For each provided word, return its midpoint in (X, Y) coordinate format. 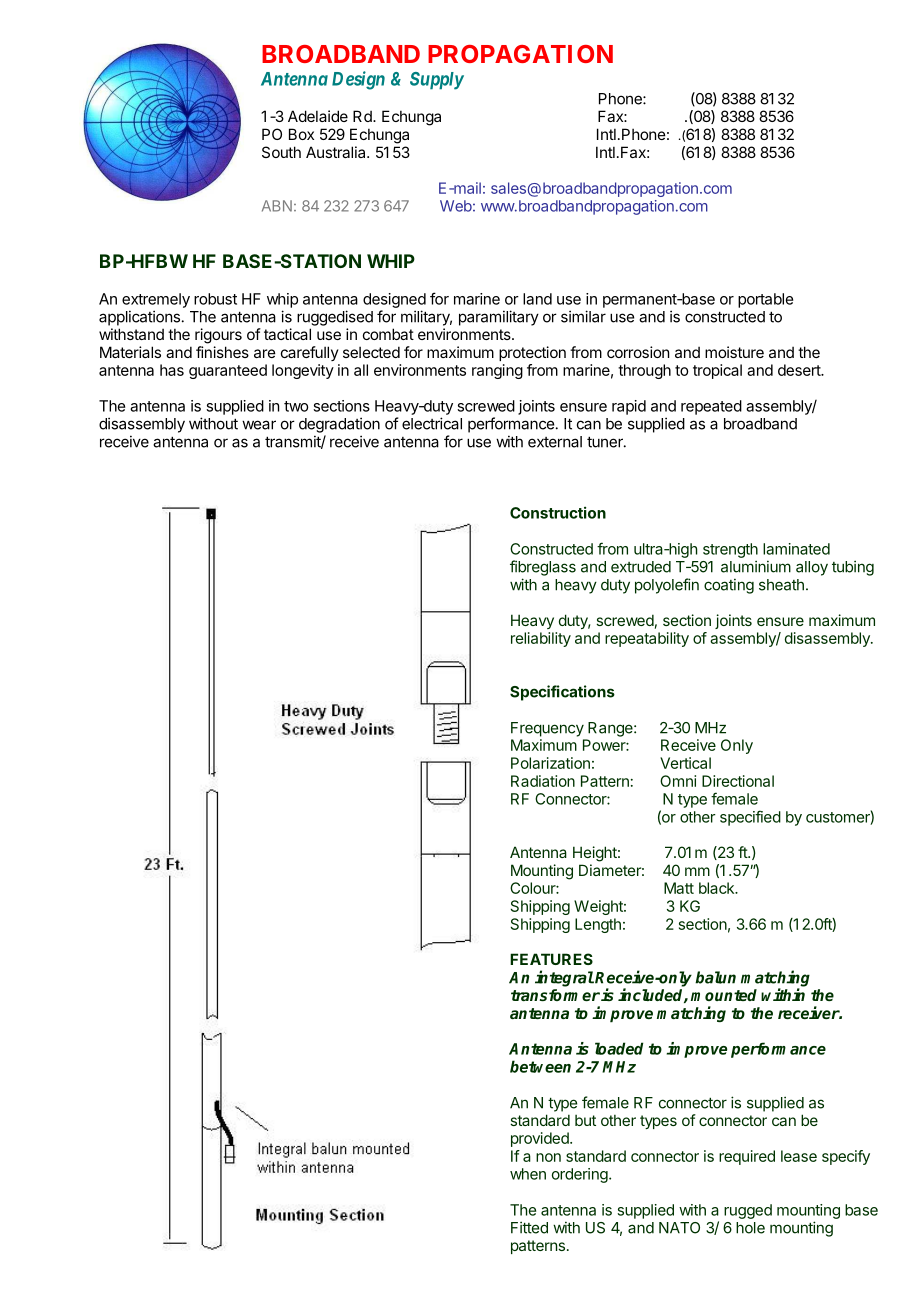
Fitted (529, 1227)
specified (750, 818)
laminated (796, 549)
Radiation (543, 781)
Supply (437, 81)
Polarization (550, 763)
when (528, 1174)
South (281, 152)
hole (750, 1228)
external (555, 442)
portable (765, 300)
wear (259, 425)
